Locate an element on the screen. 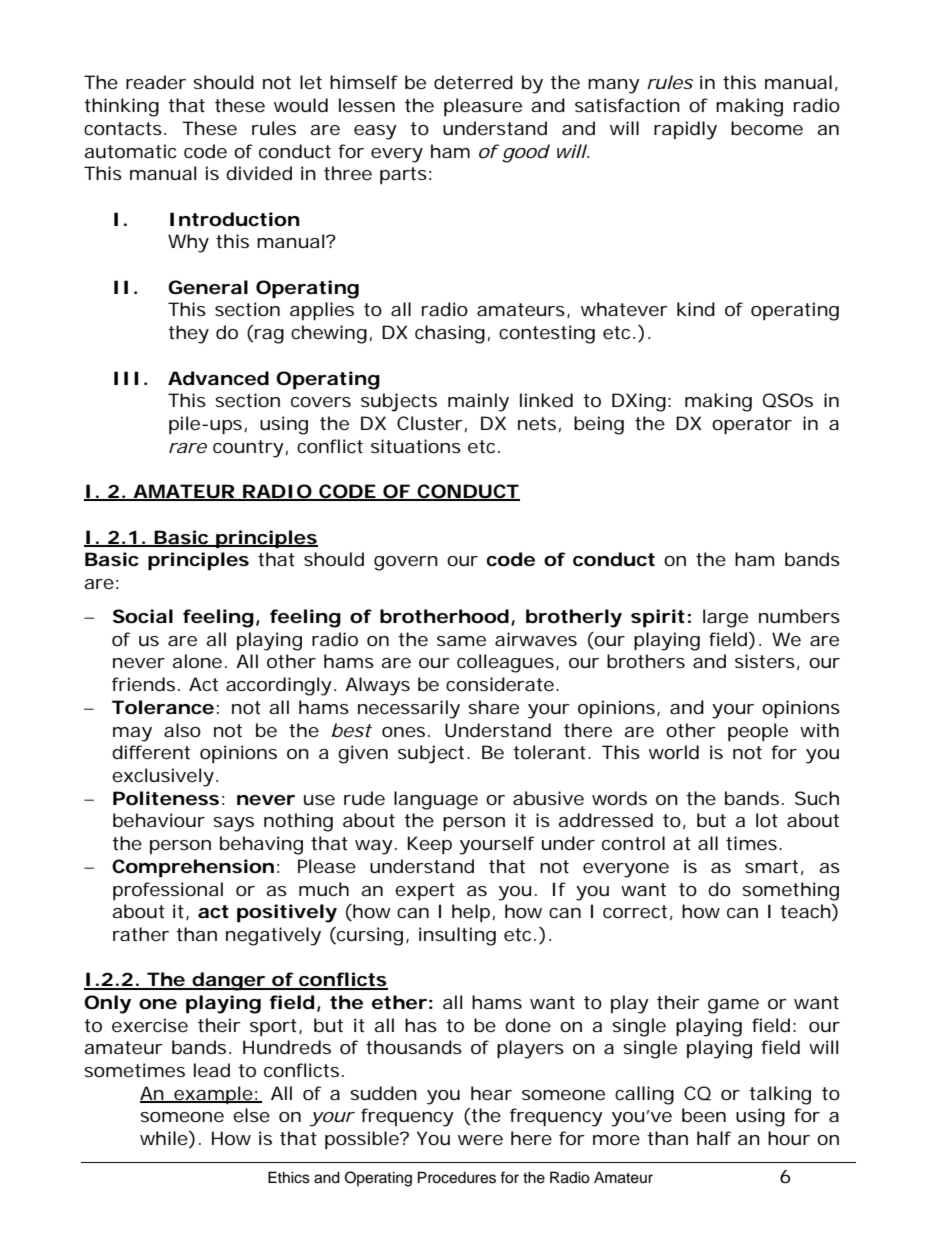  become is located at coordinates (767, 128).
